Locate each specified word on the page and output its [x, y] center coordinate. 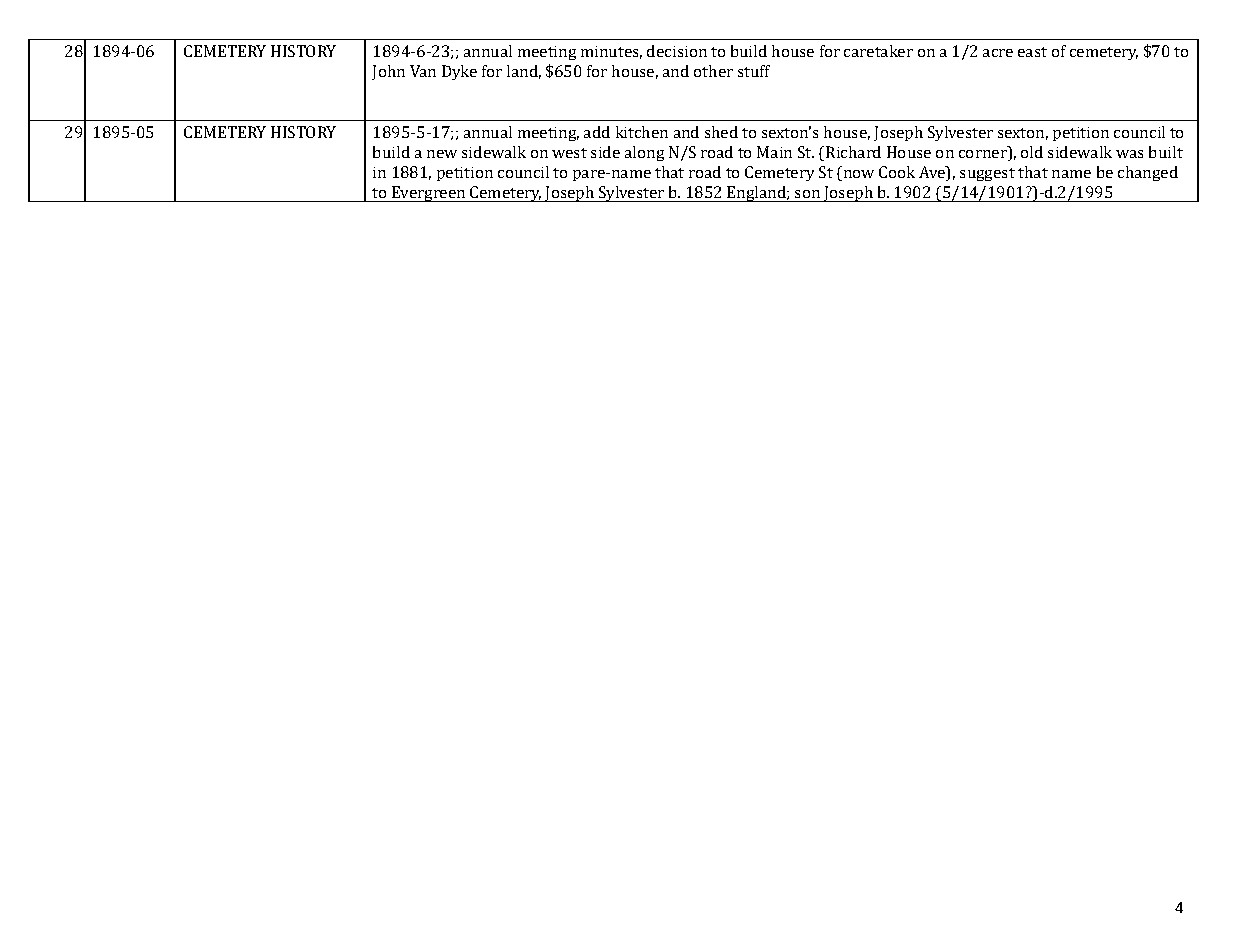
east [1032, 52]
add [597, 132]
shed [721, 132]
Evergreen [428, 194]
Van [423, 71]
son [807, 194]
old [1032, 152]
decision [677, 51]
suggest [987, 174]
